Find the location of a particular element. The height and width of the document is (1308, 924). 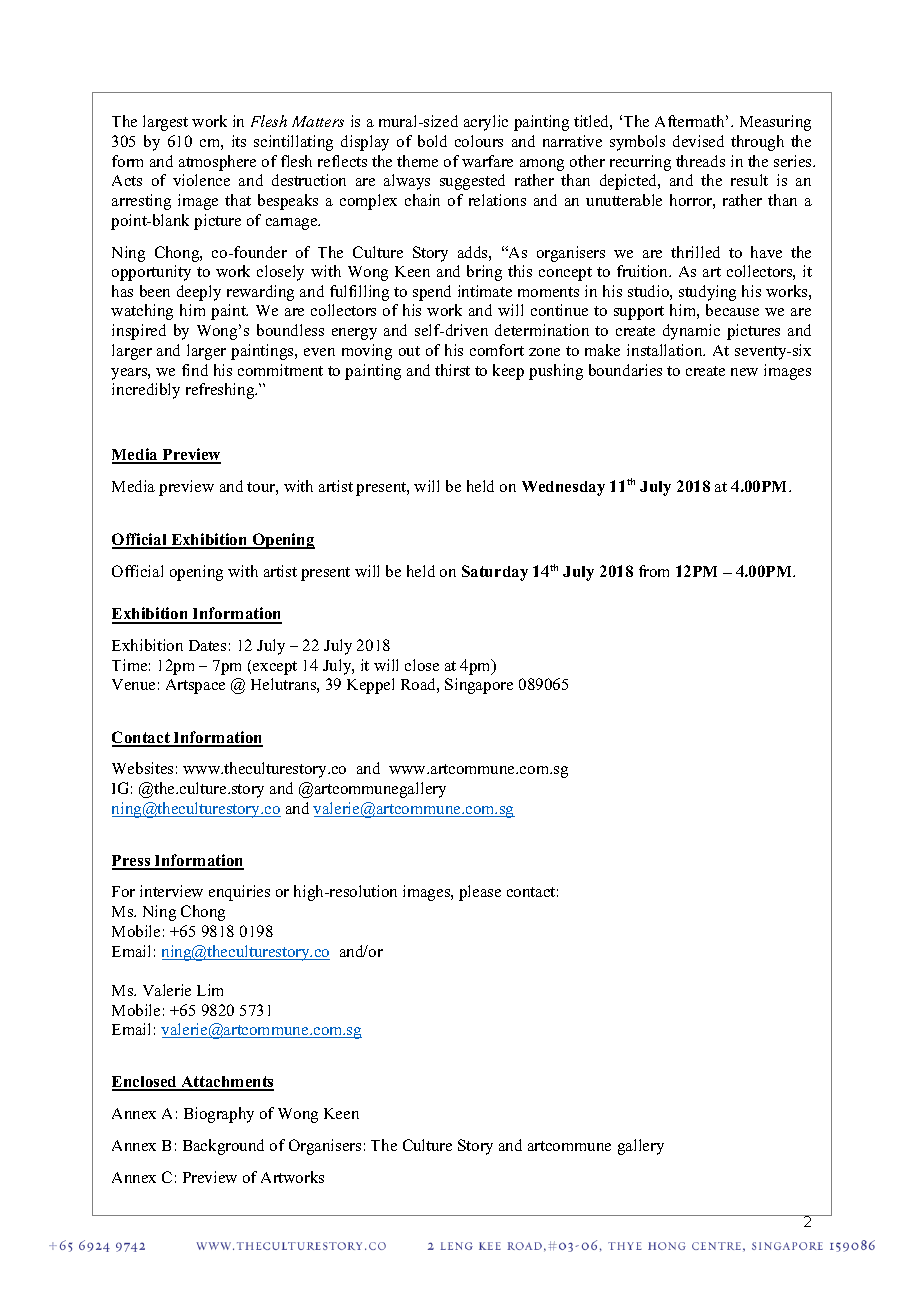

Biography is located at coordinates (219, 1115).
